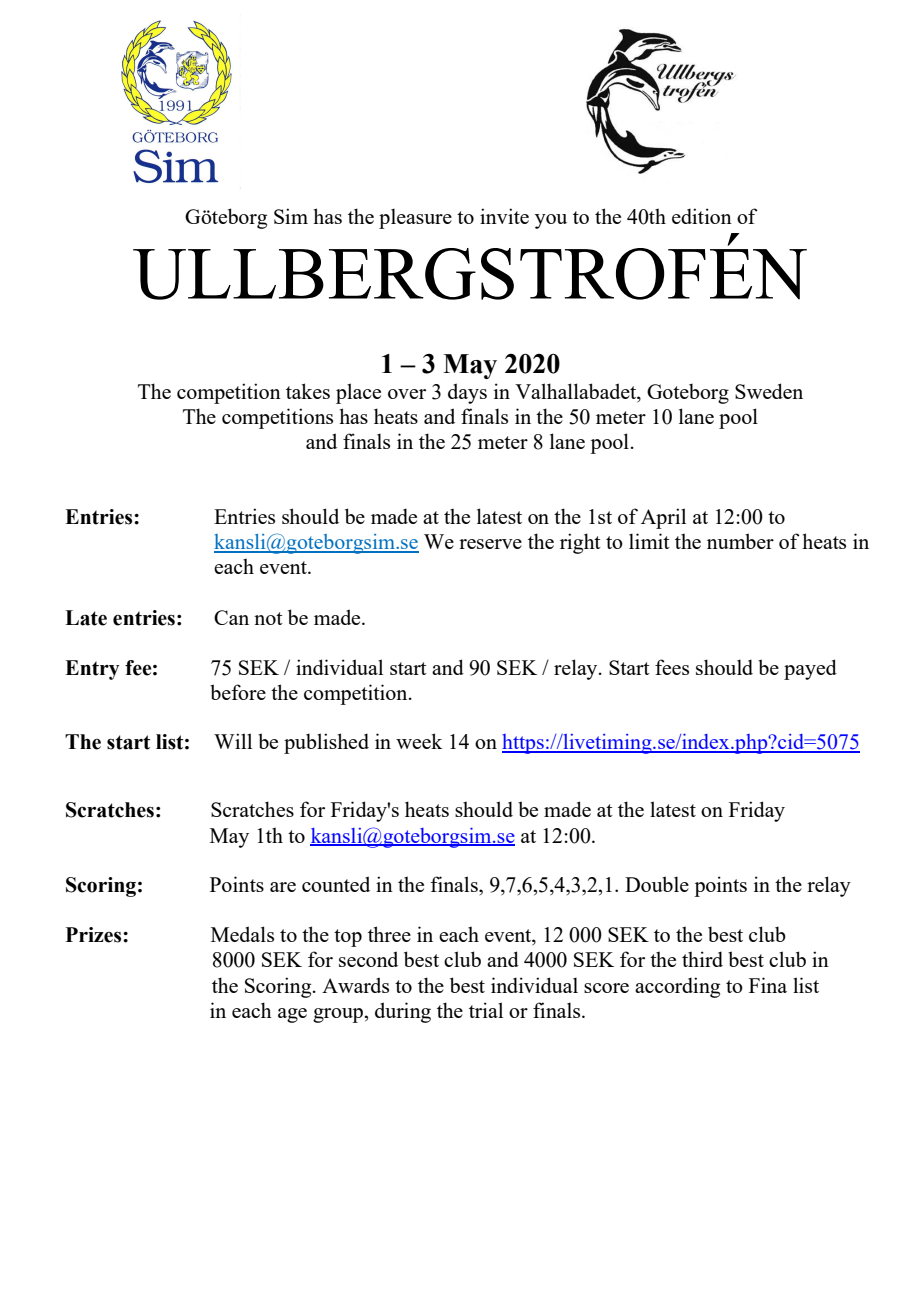  What do you see at coordinates (677, 987) in the document?
I see `according` at bounding box center [677, 987].
